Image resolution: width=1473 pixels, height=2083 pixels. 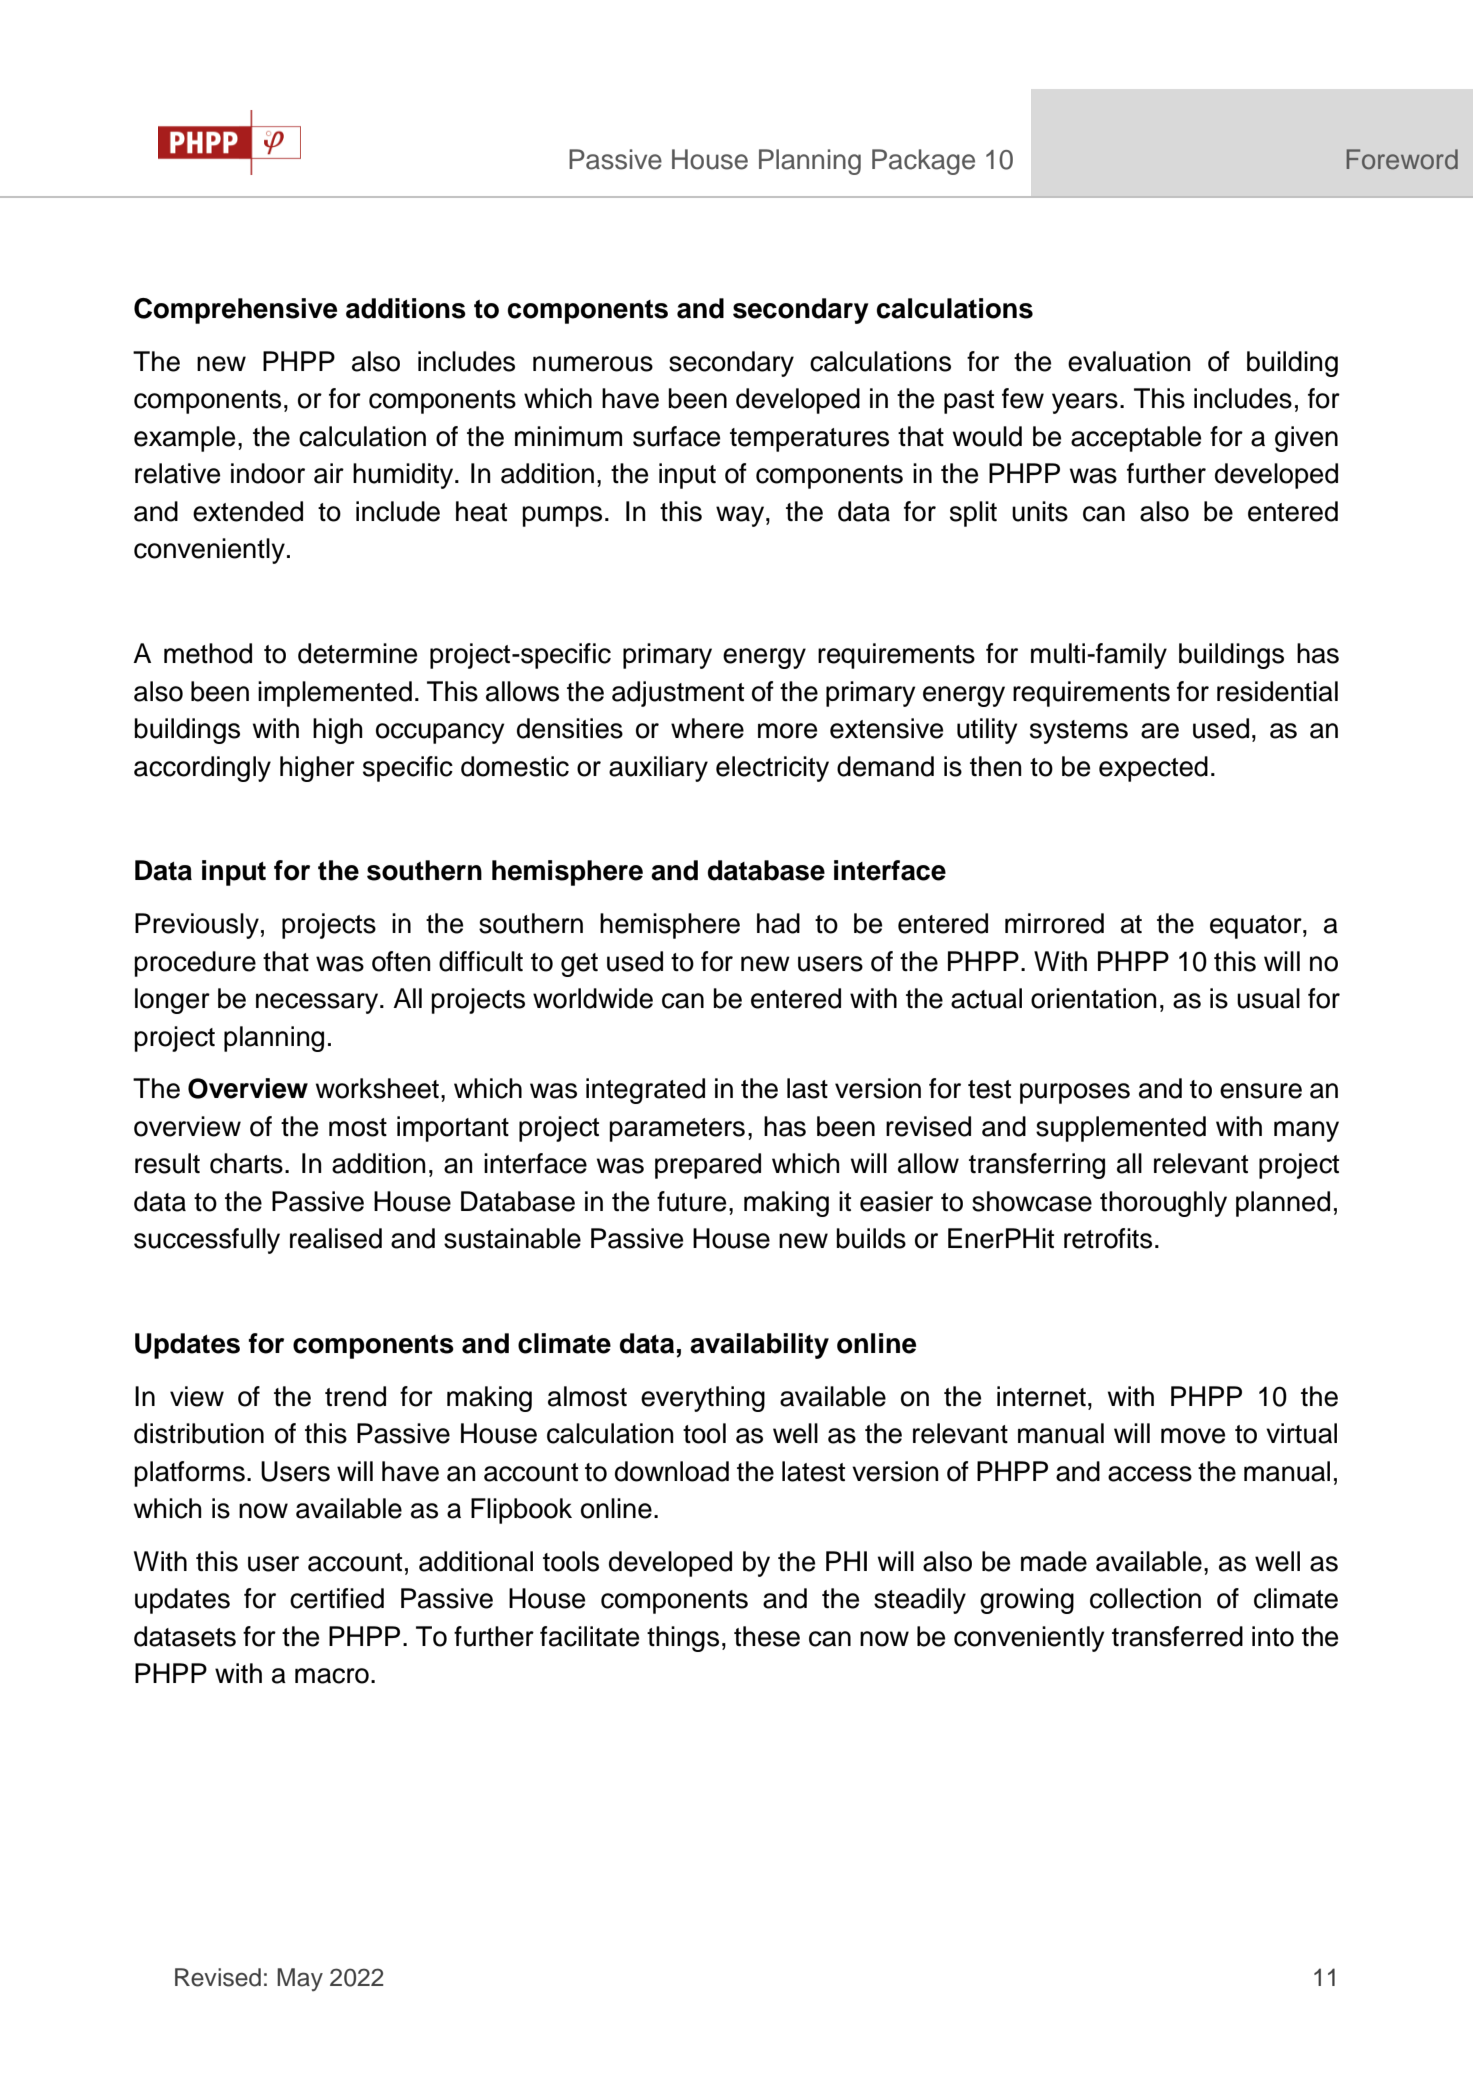 I want to click on these, so click(x=767, y=1636).
